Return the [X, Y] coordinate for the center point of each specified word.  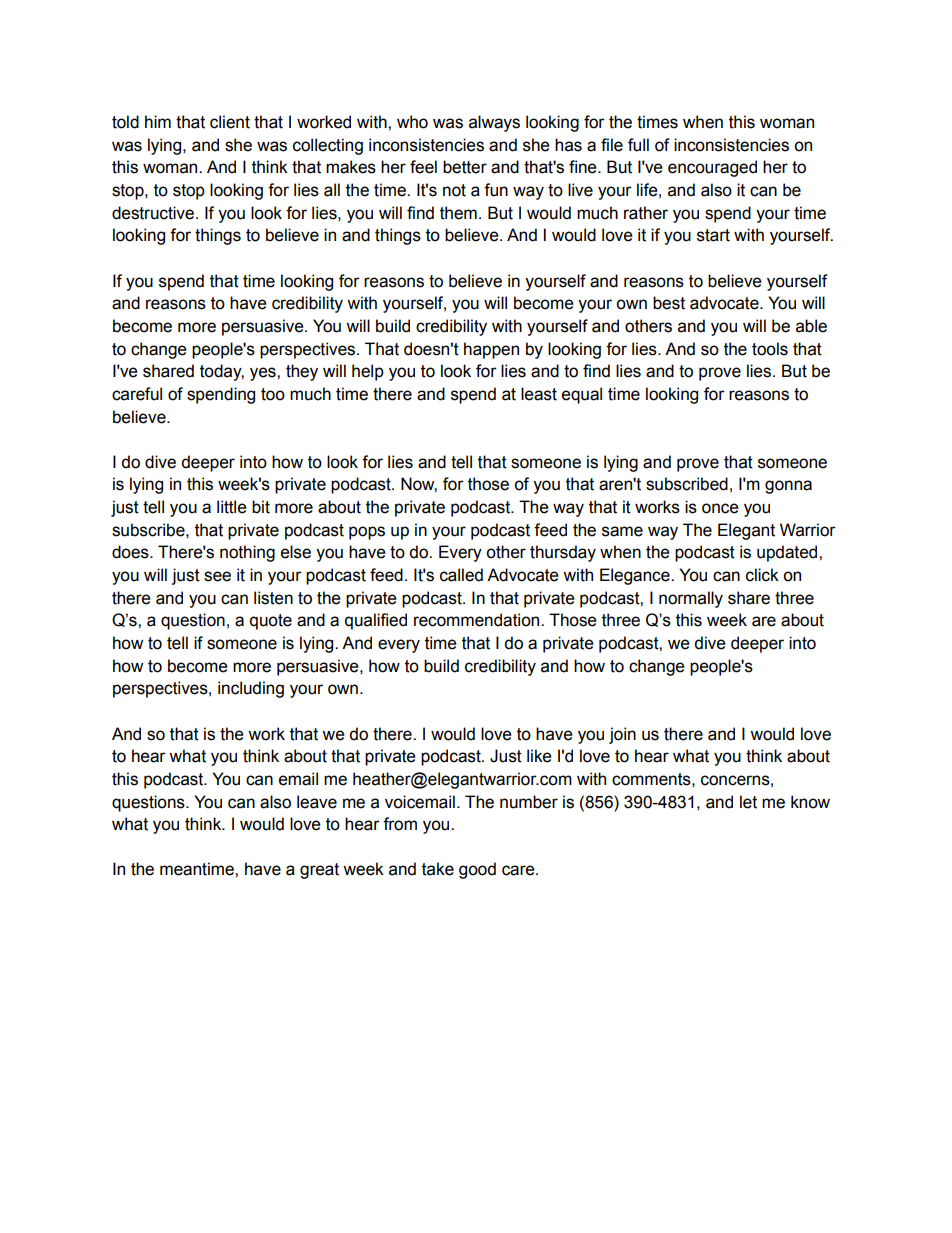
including [251, 689]
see [217, 576]
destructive [153, 213]
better [465, 167]
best [669, 303]
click [762, 575]
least [539, 394]
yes [264, 374]
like [539, 756]
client [230, 122]
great [319, 871]
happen [491, 350]
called [461, 575]
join [622, 735]
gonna [788, 487]
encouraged [712, 168]
